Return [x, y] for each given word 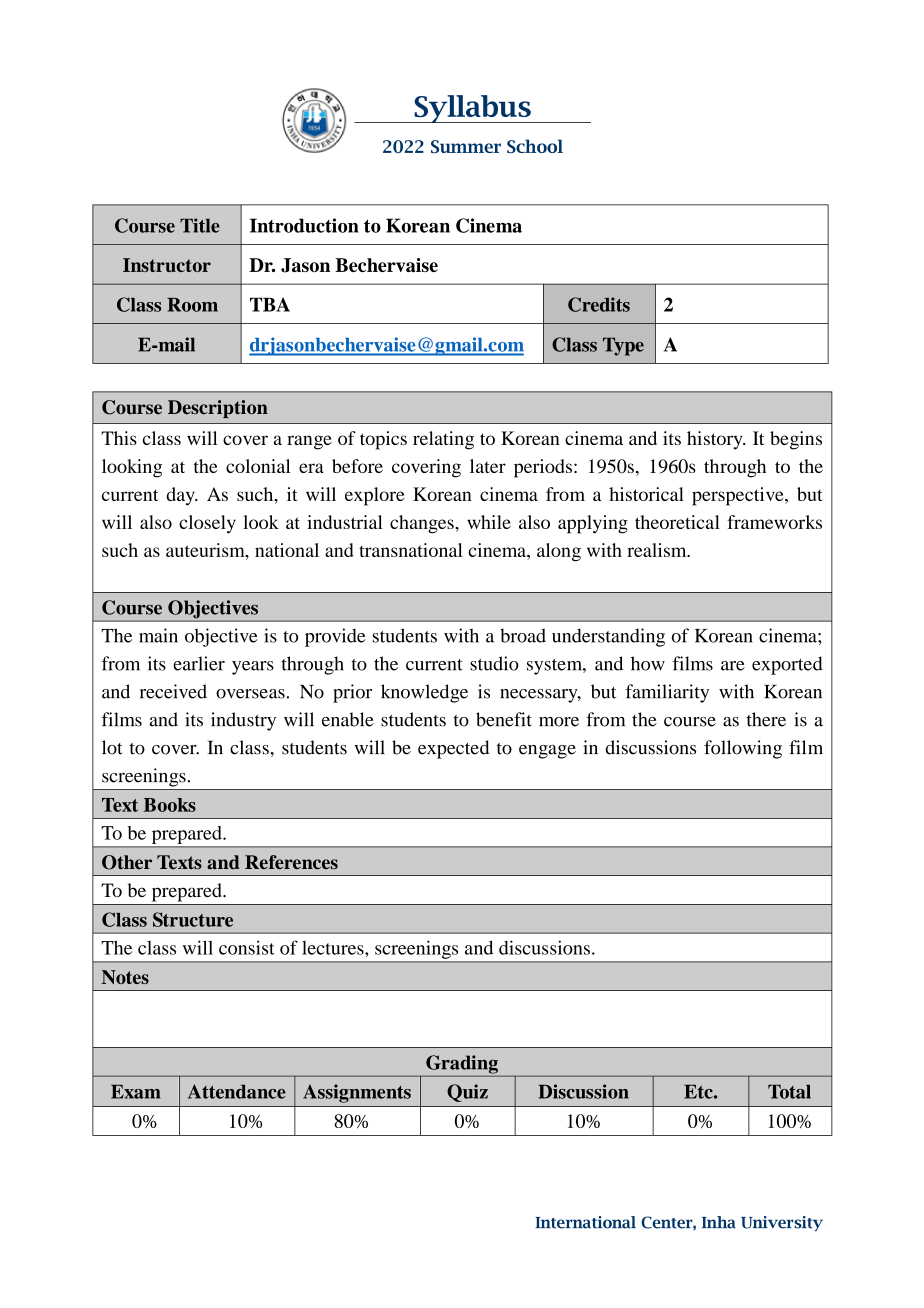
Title [200, 225]
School [535, 146]
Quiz [467, 1093]
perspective [739, 496]
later [488, 466]
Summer [466, 146]
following [743, 749]
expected [453, 749]
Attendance [237, 1091]
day [181, 496]
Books [170, 805]
